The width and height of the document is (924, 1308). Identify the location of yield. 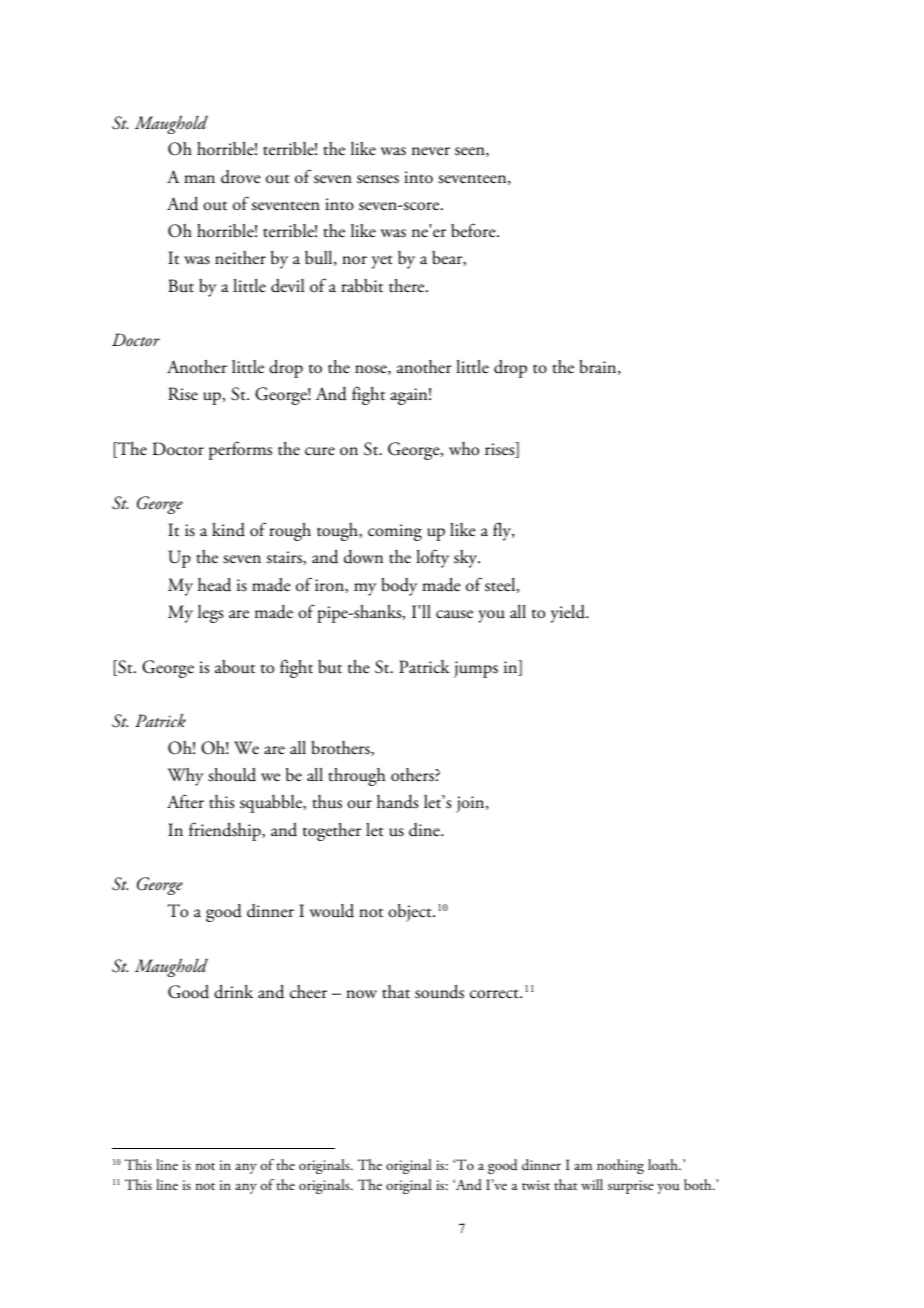
(569, 614).
